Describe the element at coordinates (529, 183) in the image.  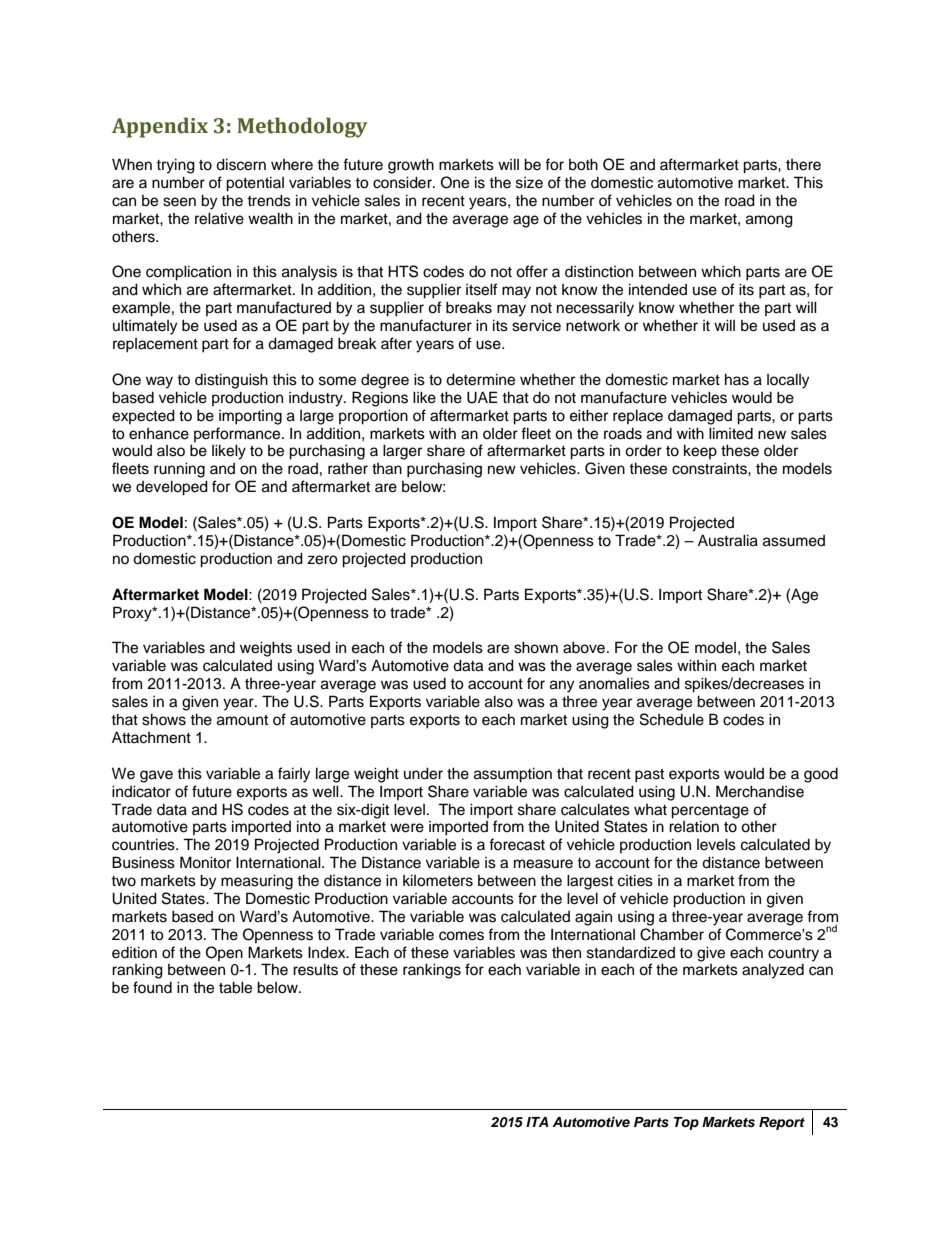
I see `size` at that location.
